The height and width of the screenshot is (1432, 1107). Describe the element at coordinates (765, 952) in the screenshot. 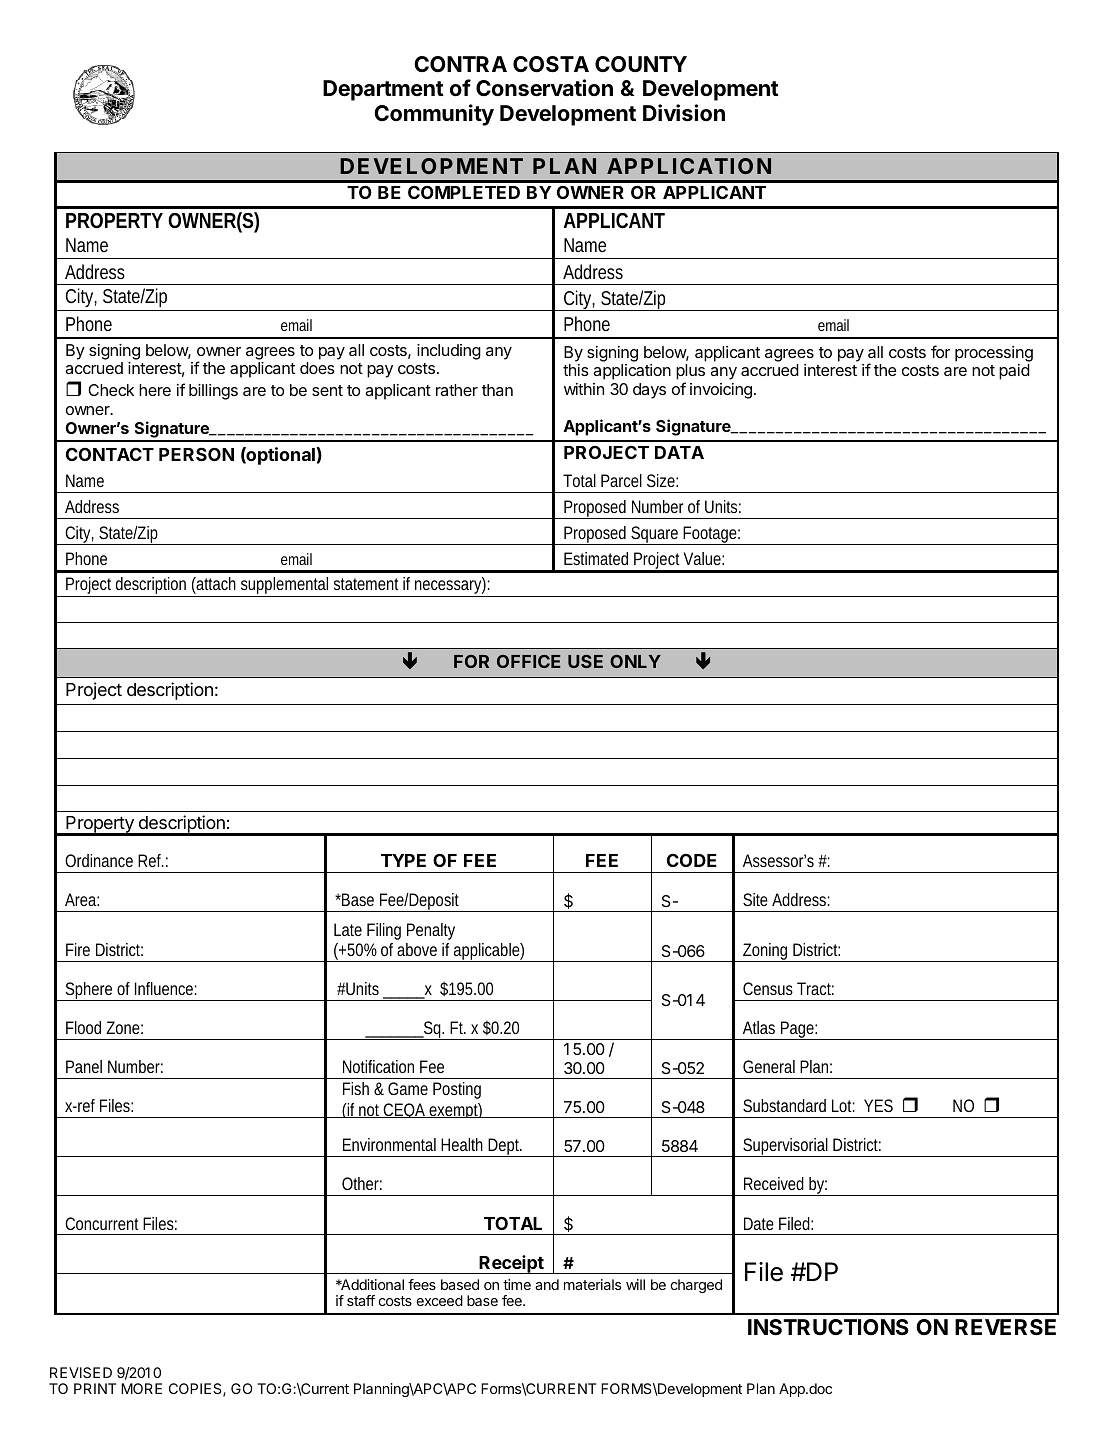

I see `Zoning` at that location.
